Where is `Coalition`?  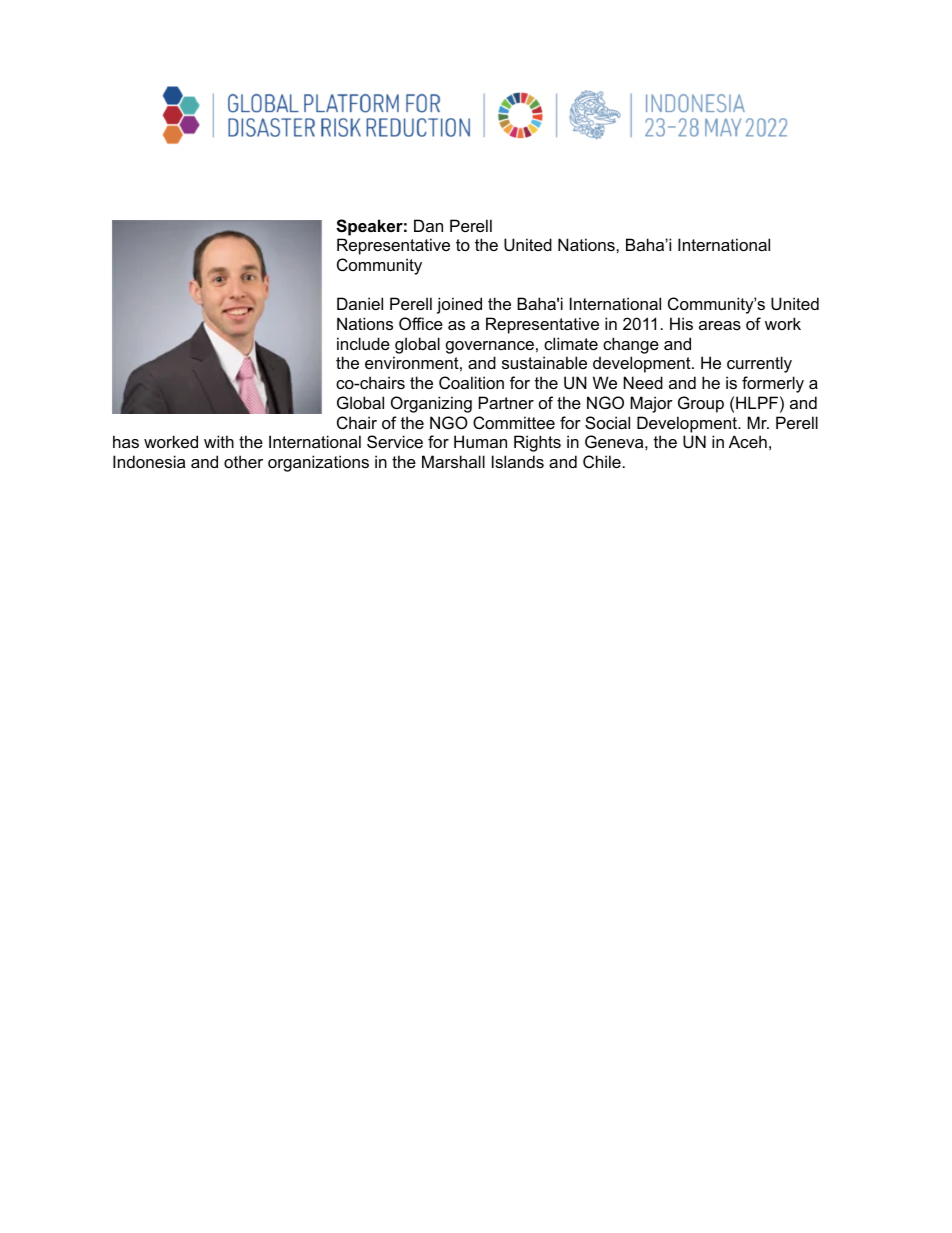
Coalition is located at coordinates (471, 382).
